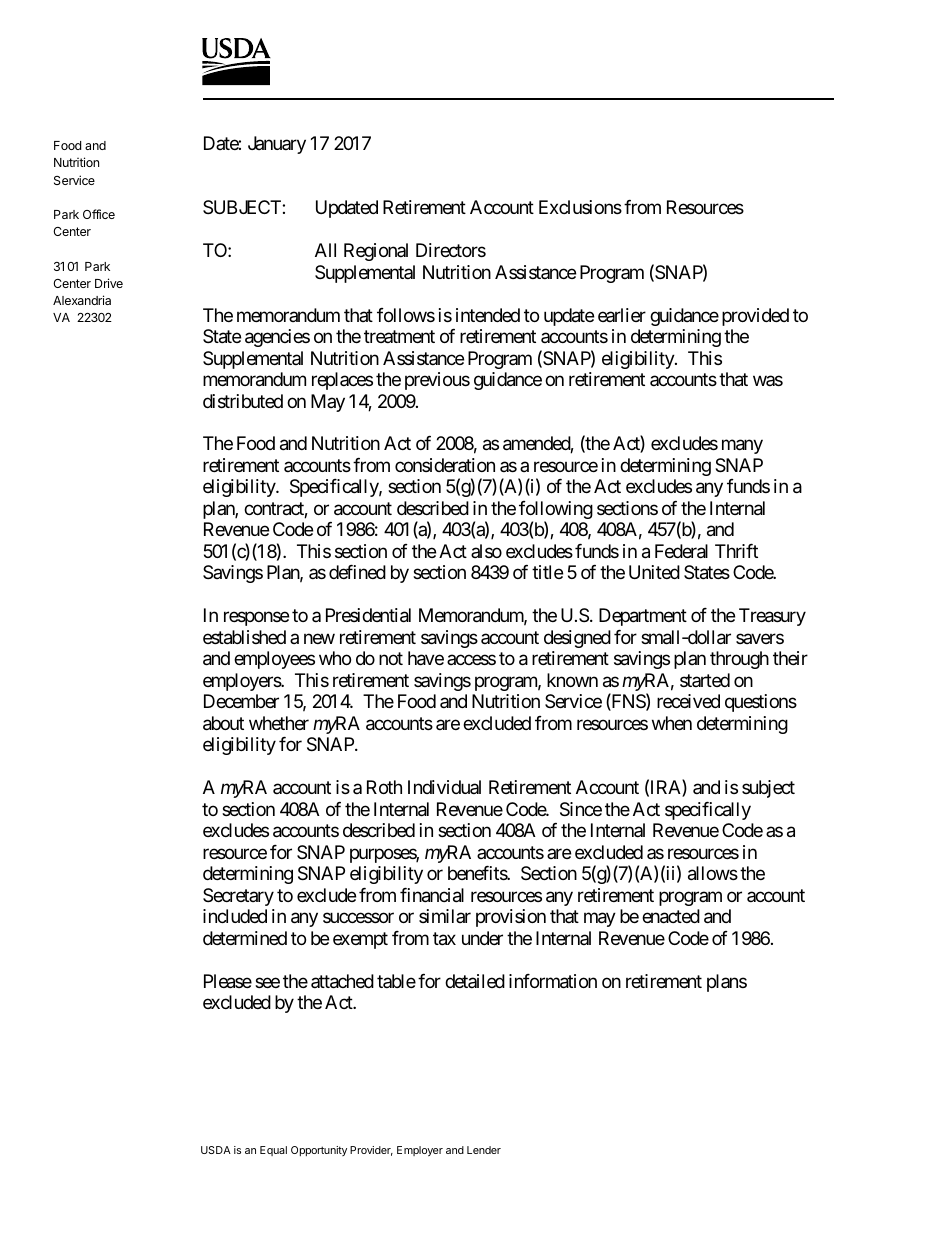 The height and width of the screenshot is (1233, 952). I want to click on Office, so click(99, 214).
